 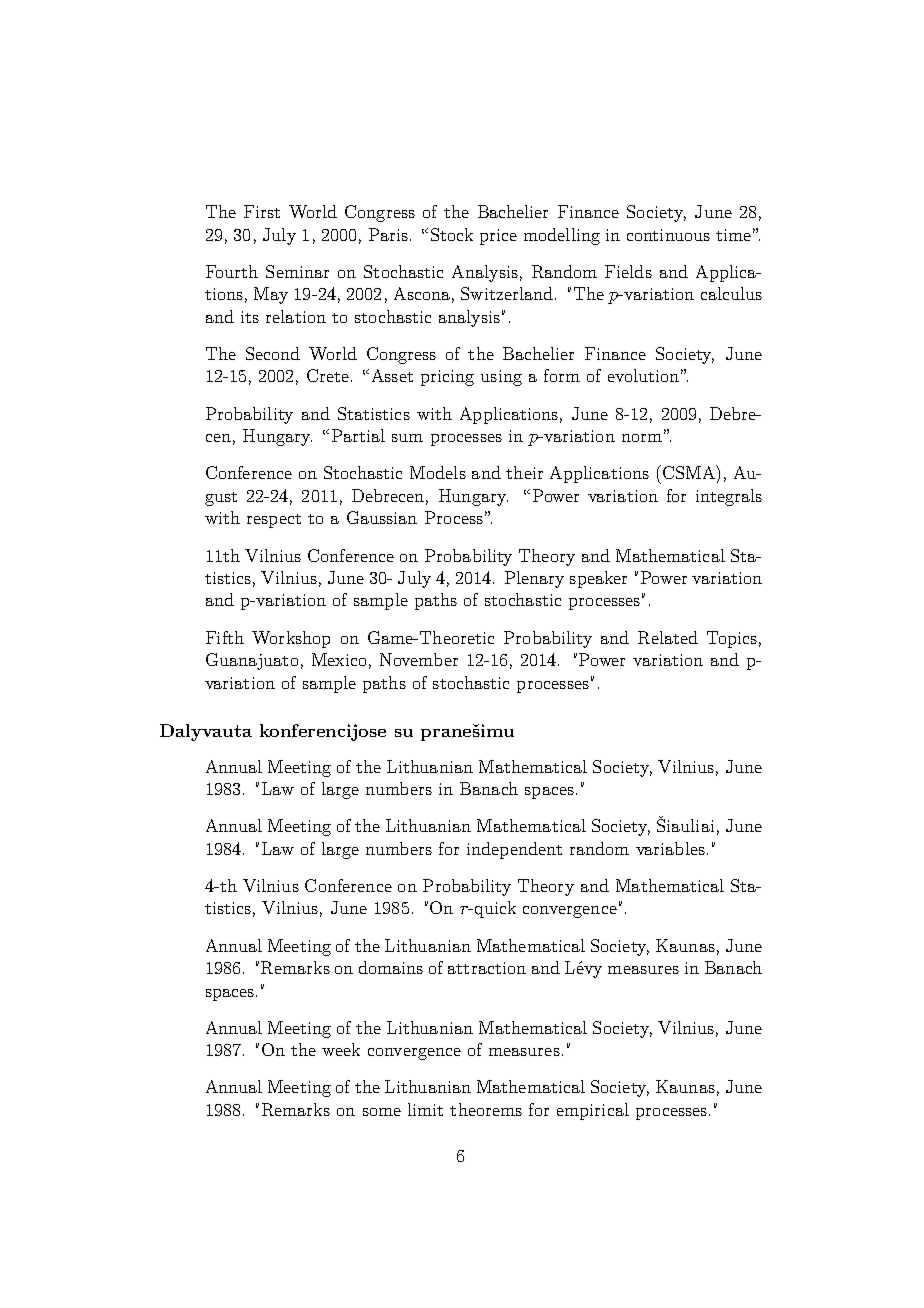 What do you see at coordinates (668, 235) in the document?
I see `continuous` at bounding box center [668, 235].
